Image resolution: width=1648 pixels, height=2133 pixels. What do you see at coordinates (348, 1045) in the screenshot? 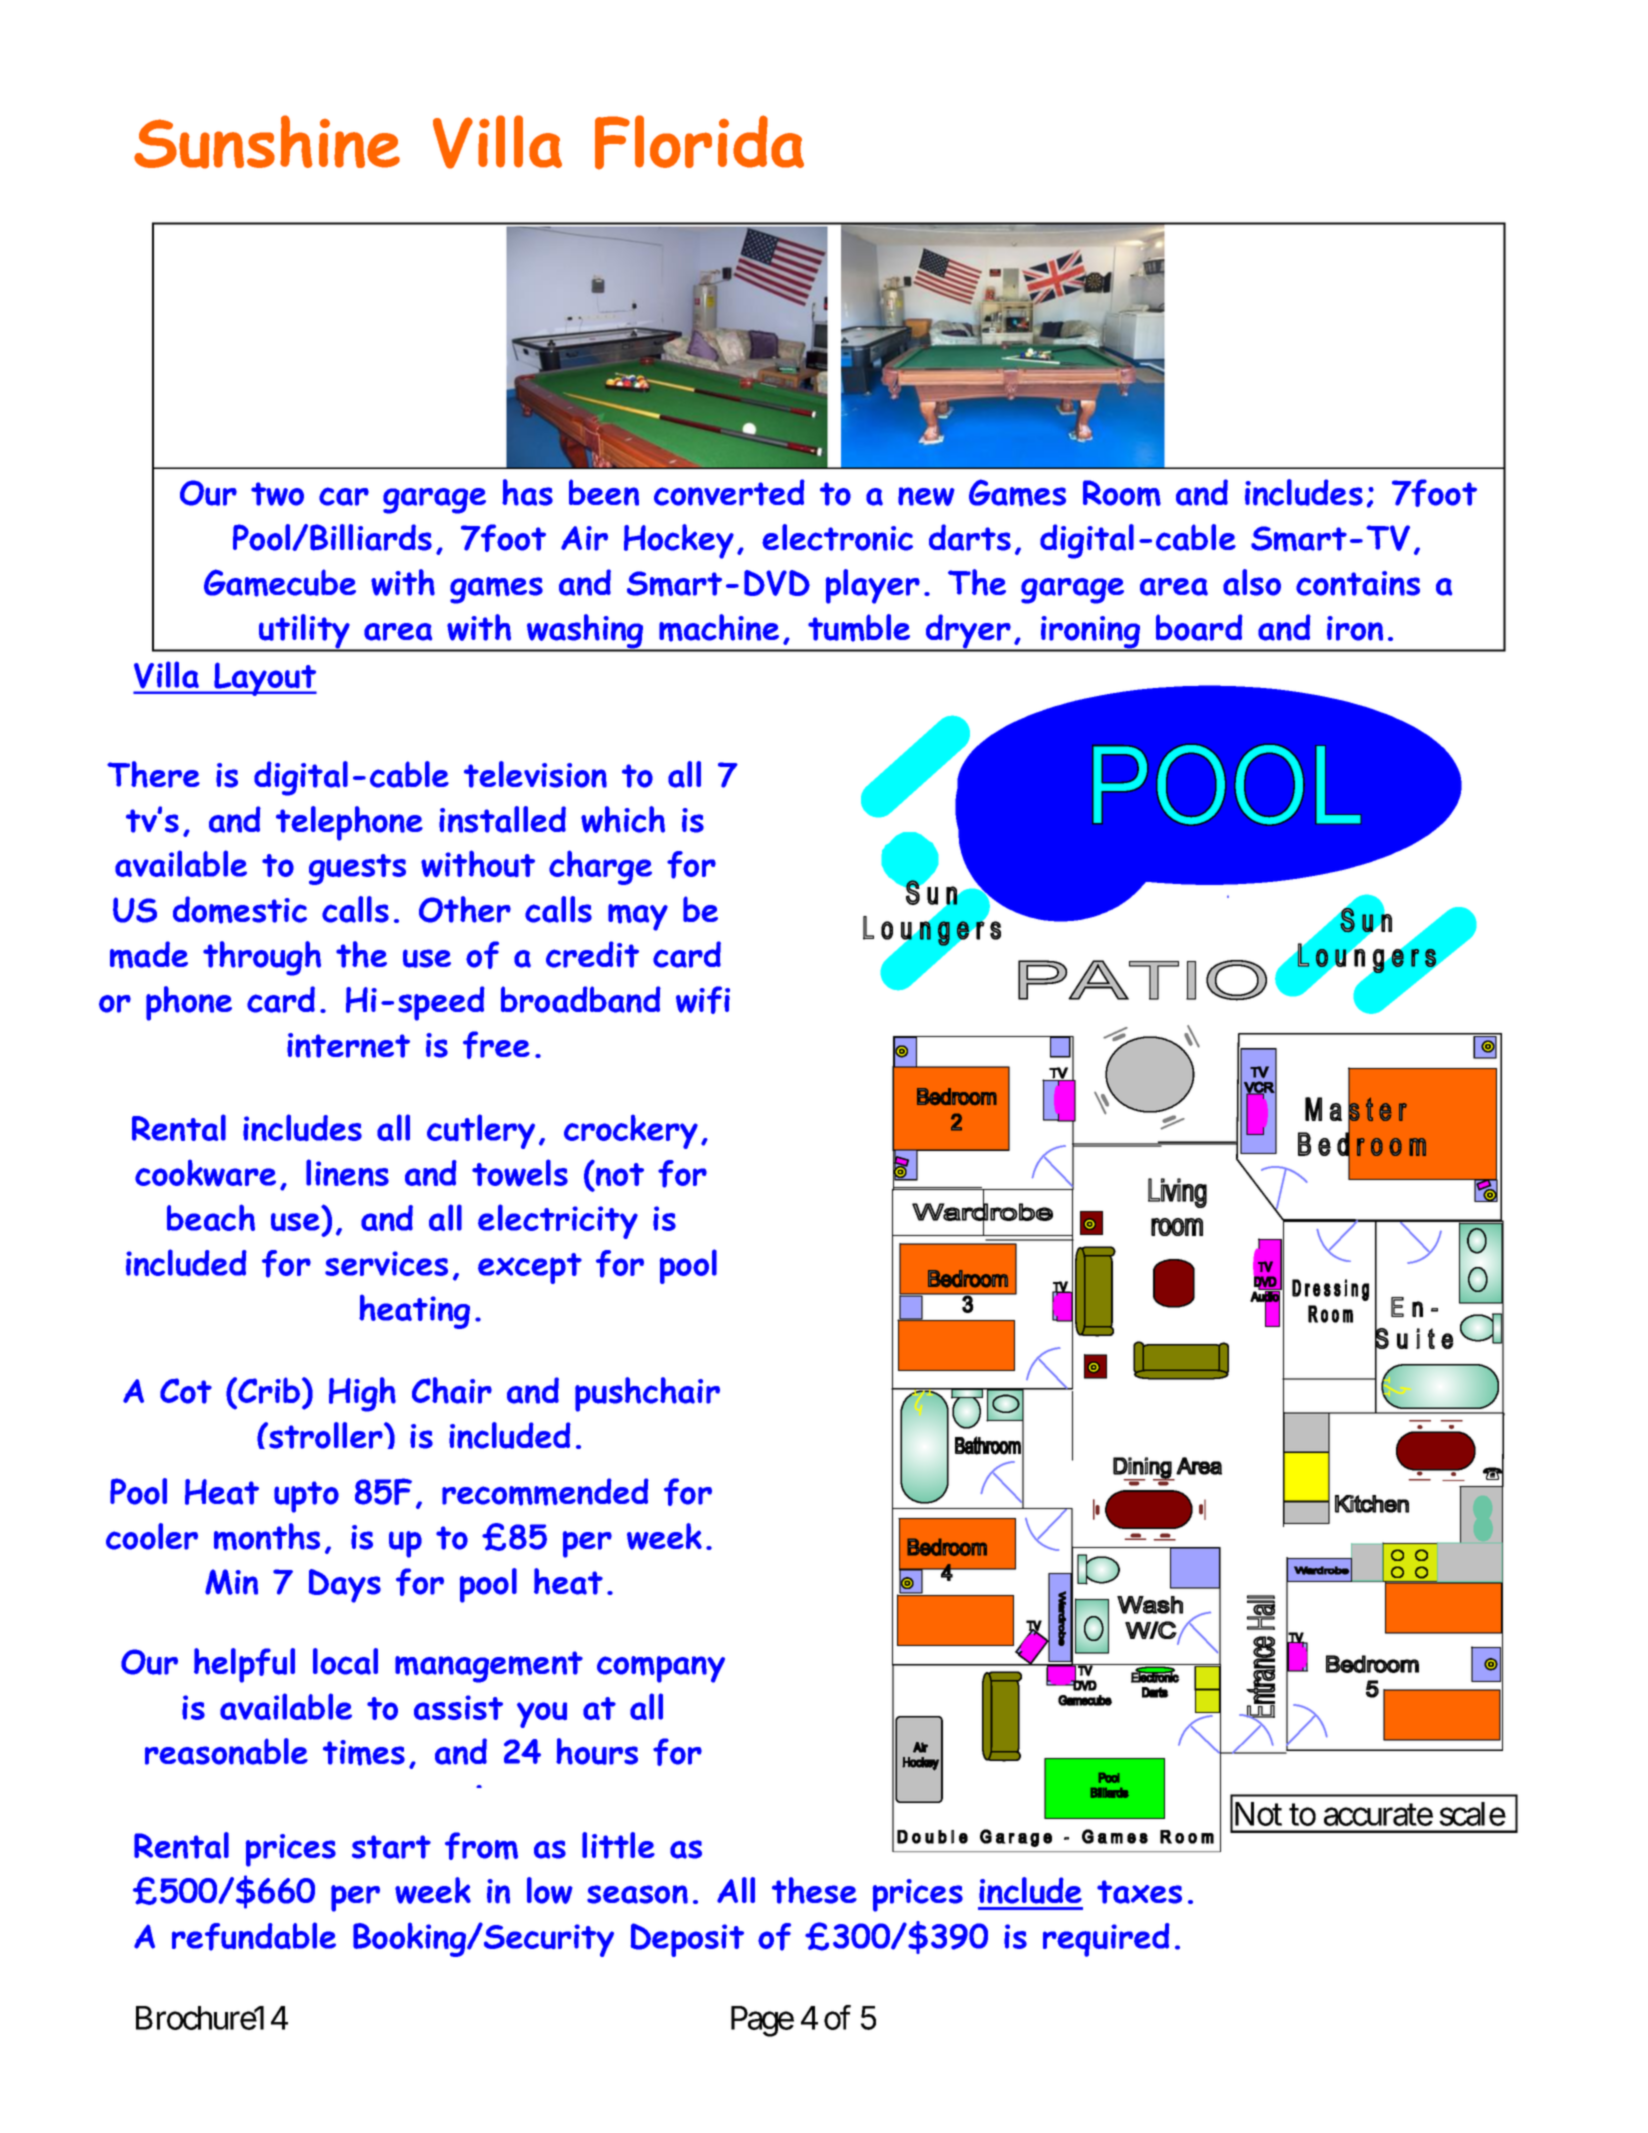
I see `internet` at bounding box center [348, 1045].
